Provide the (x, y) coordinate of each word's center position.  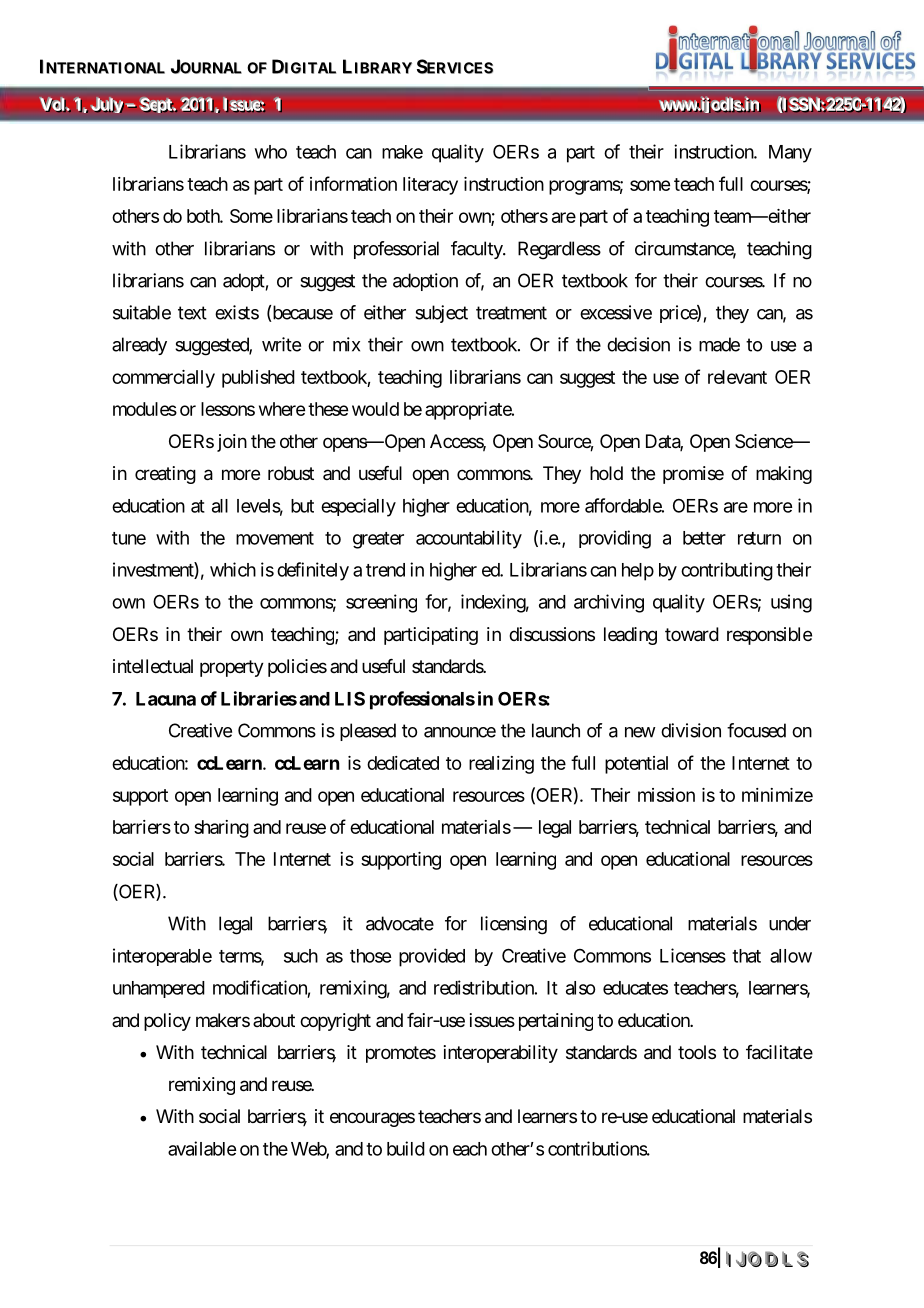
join (232, 443)
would (375, 409)
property (232, 668)
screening (381, 603)
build (406, 1148)
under (790, 923)
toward (692, 634)
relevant (737, 377)
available (202, 1148)
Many (790, 154)
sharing (221, 829)
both (204, 216)
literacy (430, 186)
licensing (514, 925)
